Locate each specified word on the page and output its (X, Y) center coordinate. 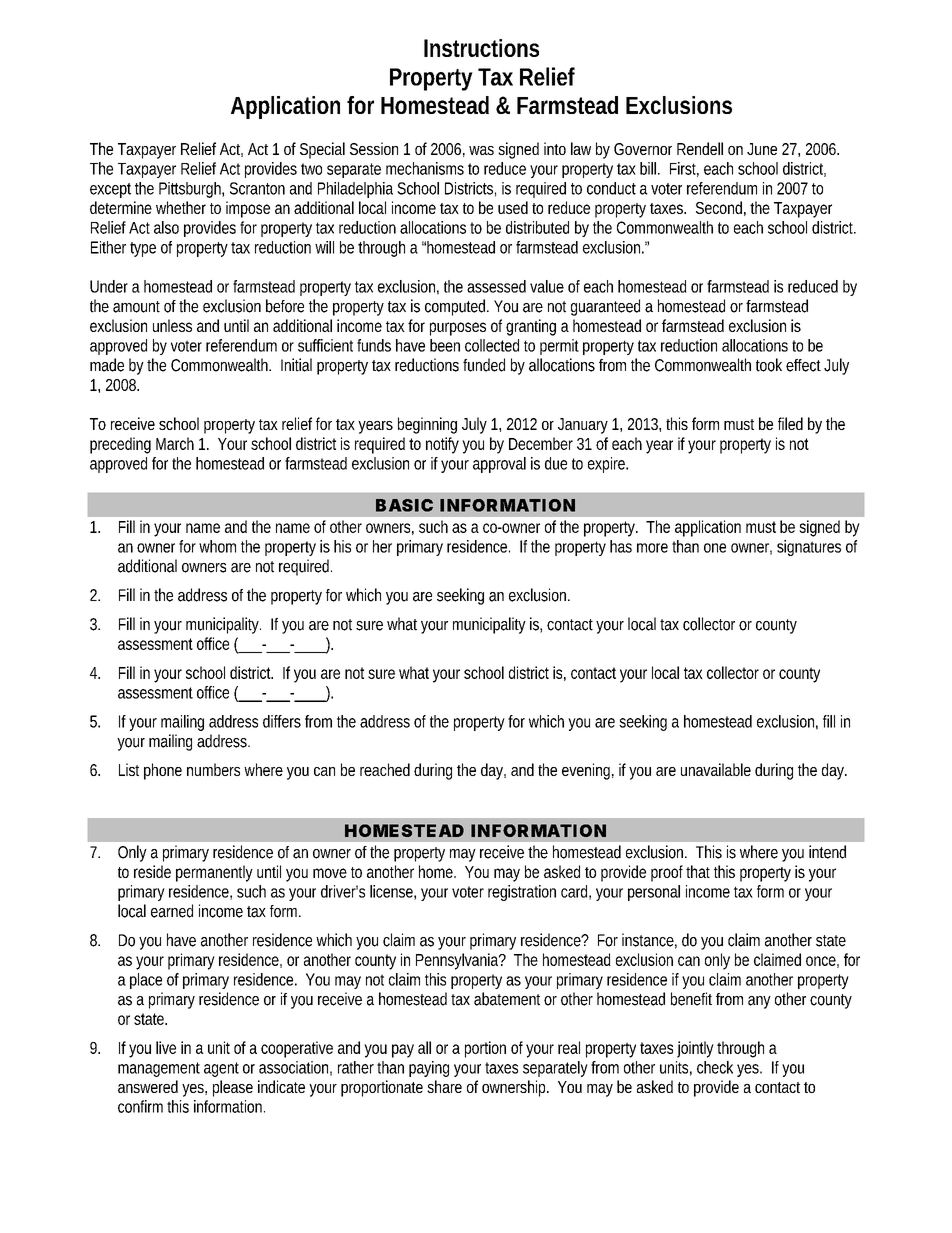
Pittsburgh (191, 190)
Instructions (481, 48)
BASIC (404, 505)
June (762, 149)
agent (221, 1069)
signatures (809, 548)
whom (217, 546)
